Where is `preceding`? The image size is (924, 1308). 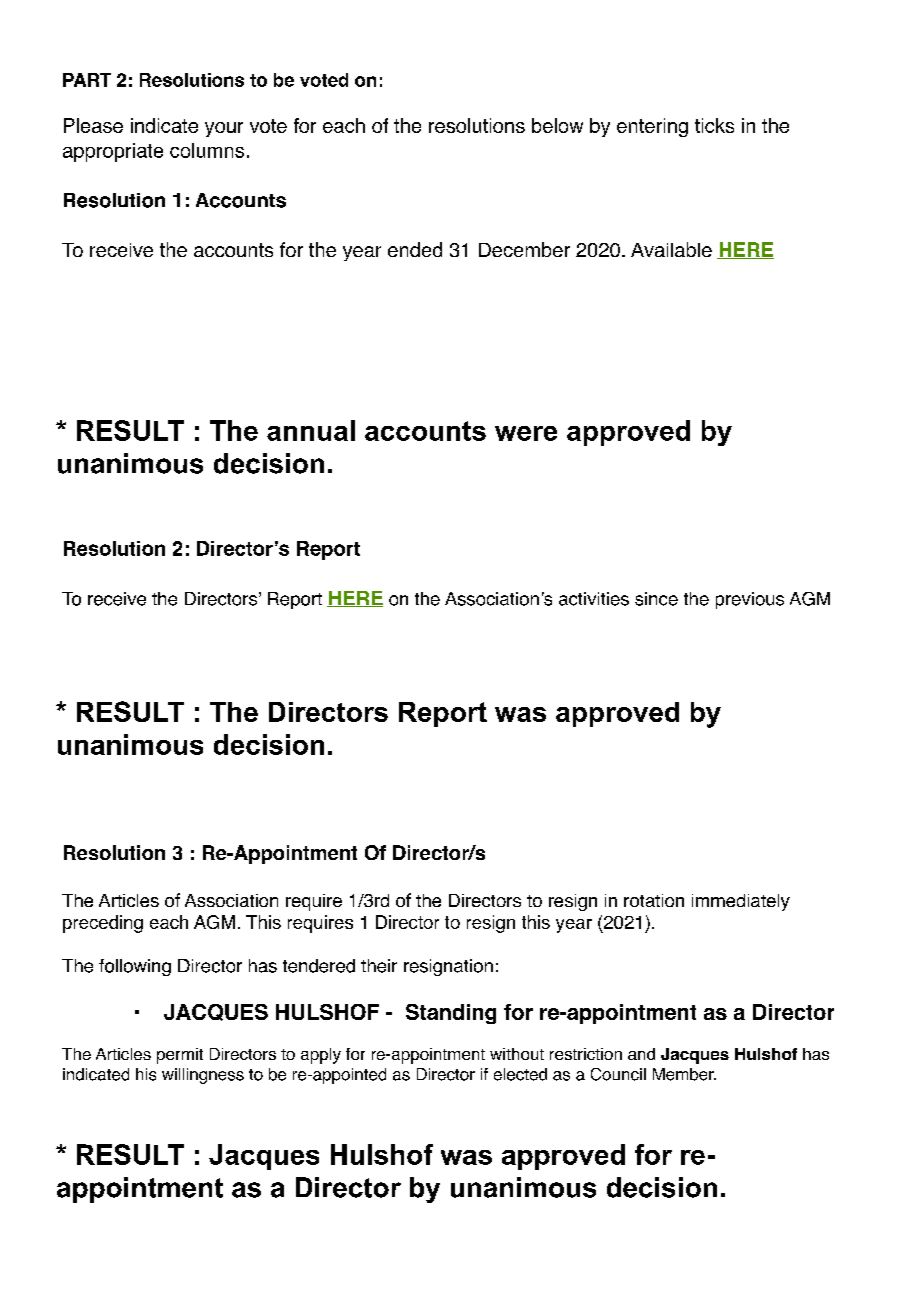
preceding is located at coordinates (103, 924).
